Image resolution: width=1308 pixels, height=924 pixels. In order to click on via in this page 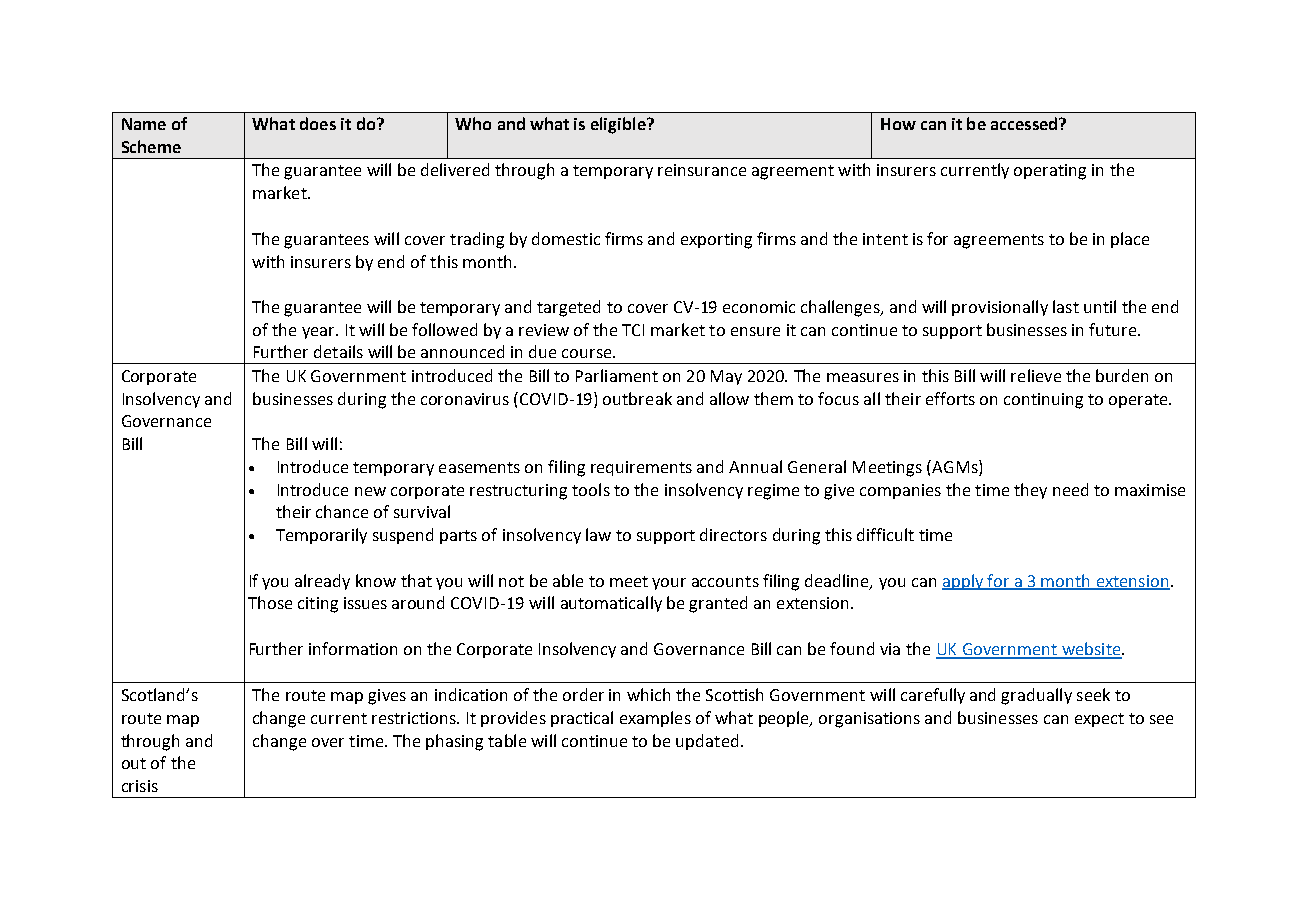, I will do `click(890, 649)`.
